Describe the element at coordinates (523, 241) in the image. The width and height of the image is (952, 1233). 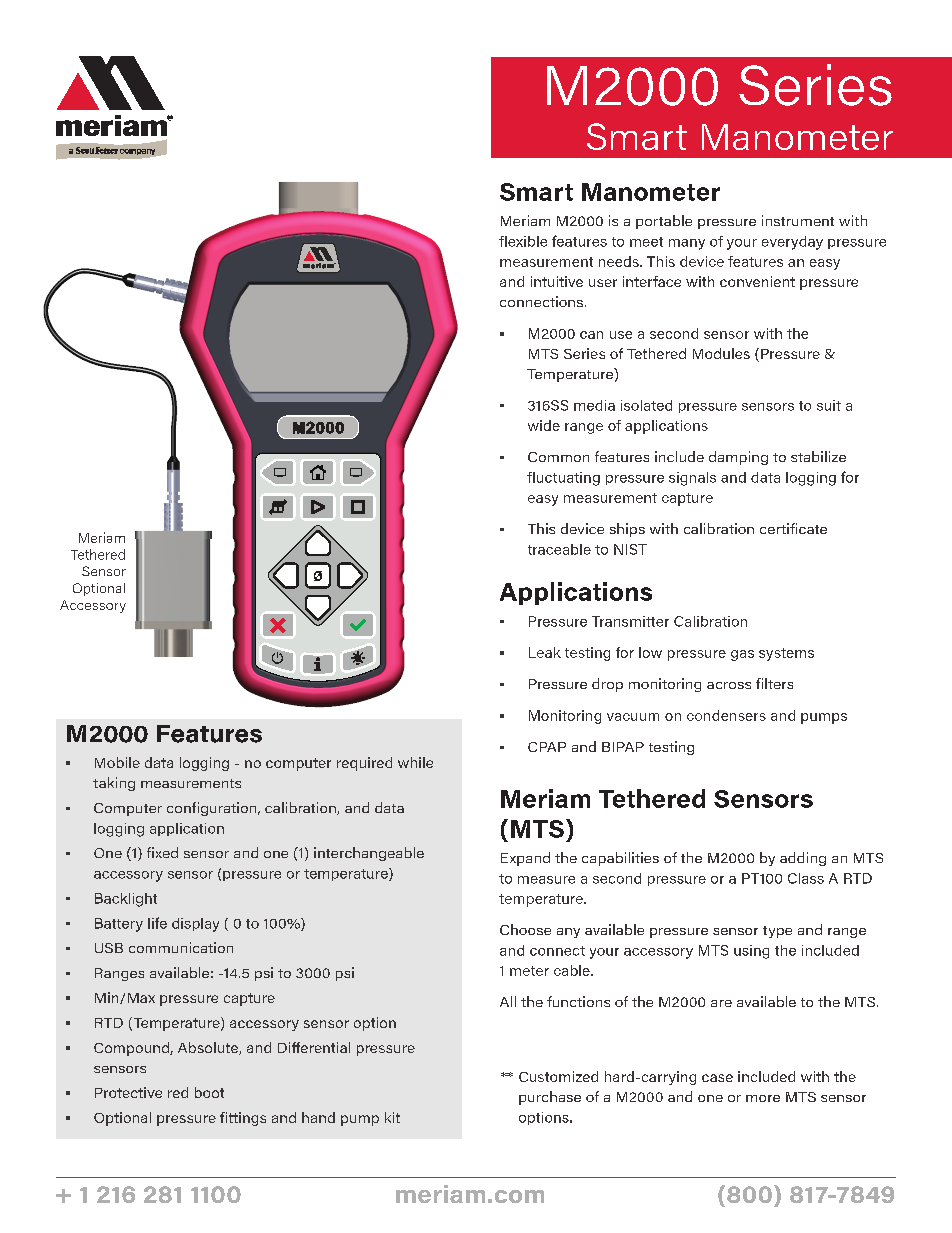
I see `flexible` at that location.
